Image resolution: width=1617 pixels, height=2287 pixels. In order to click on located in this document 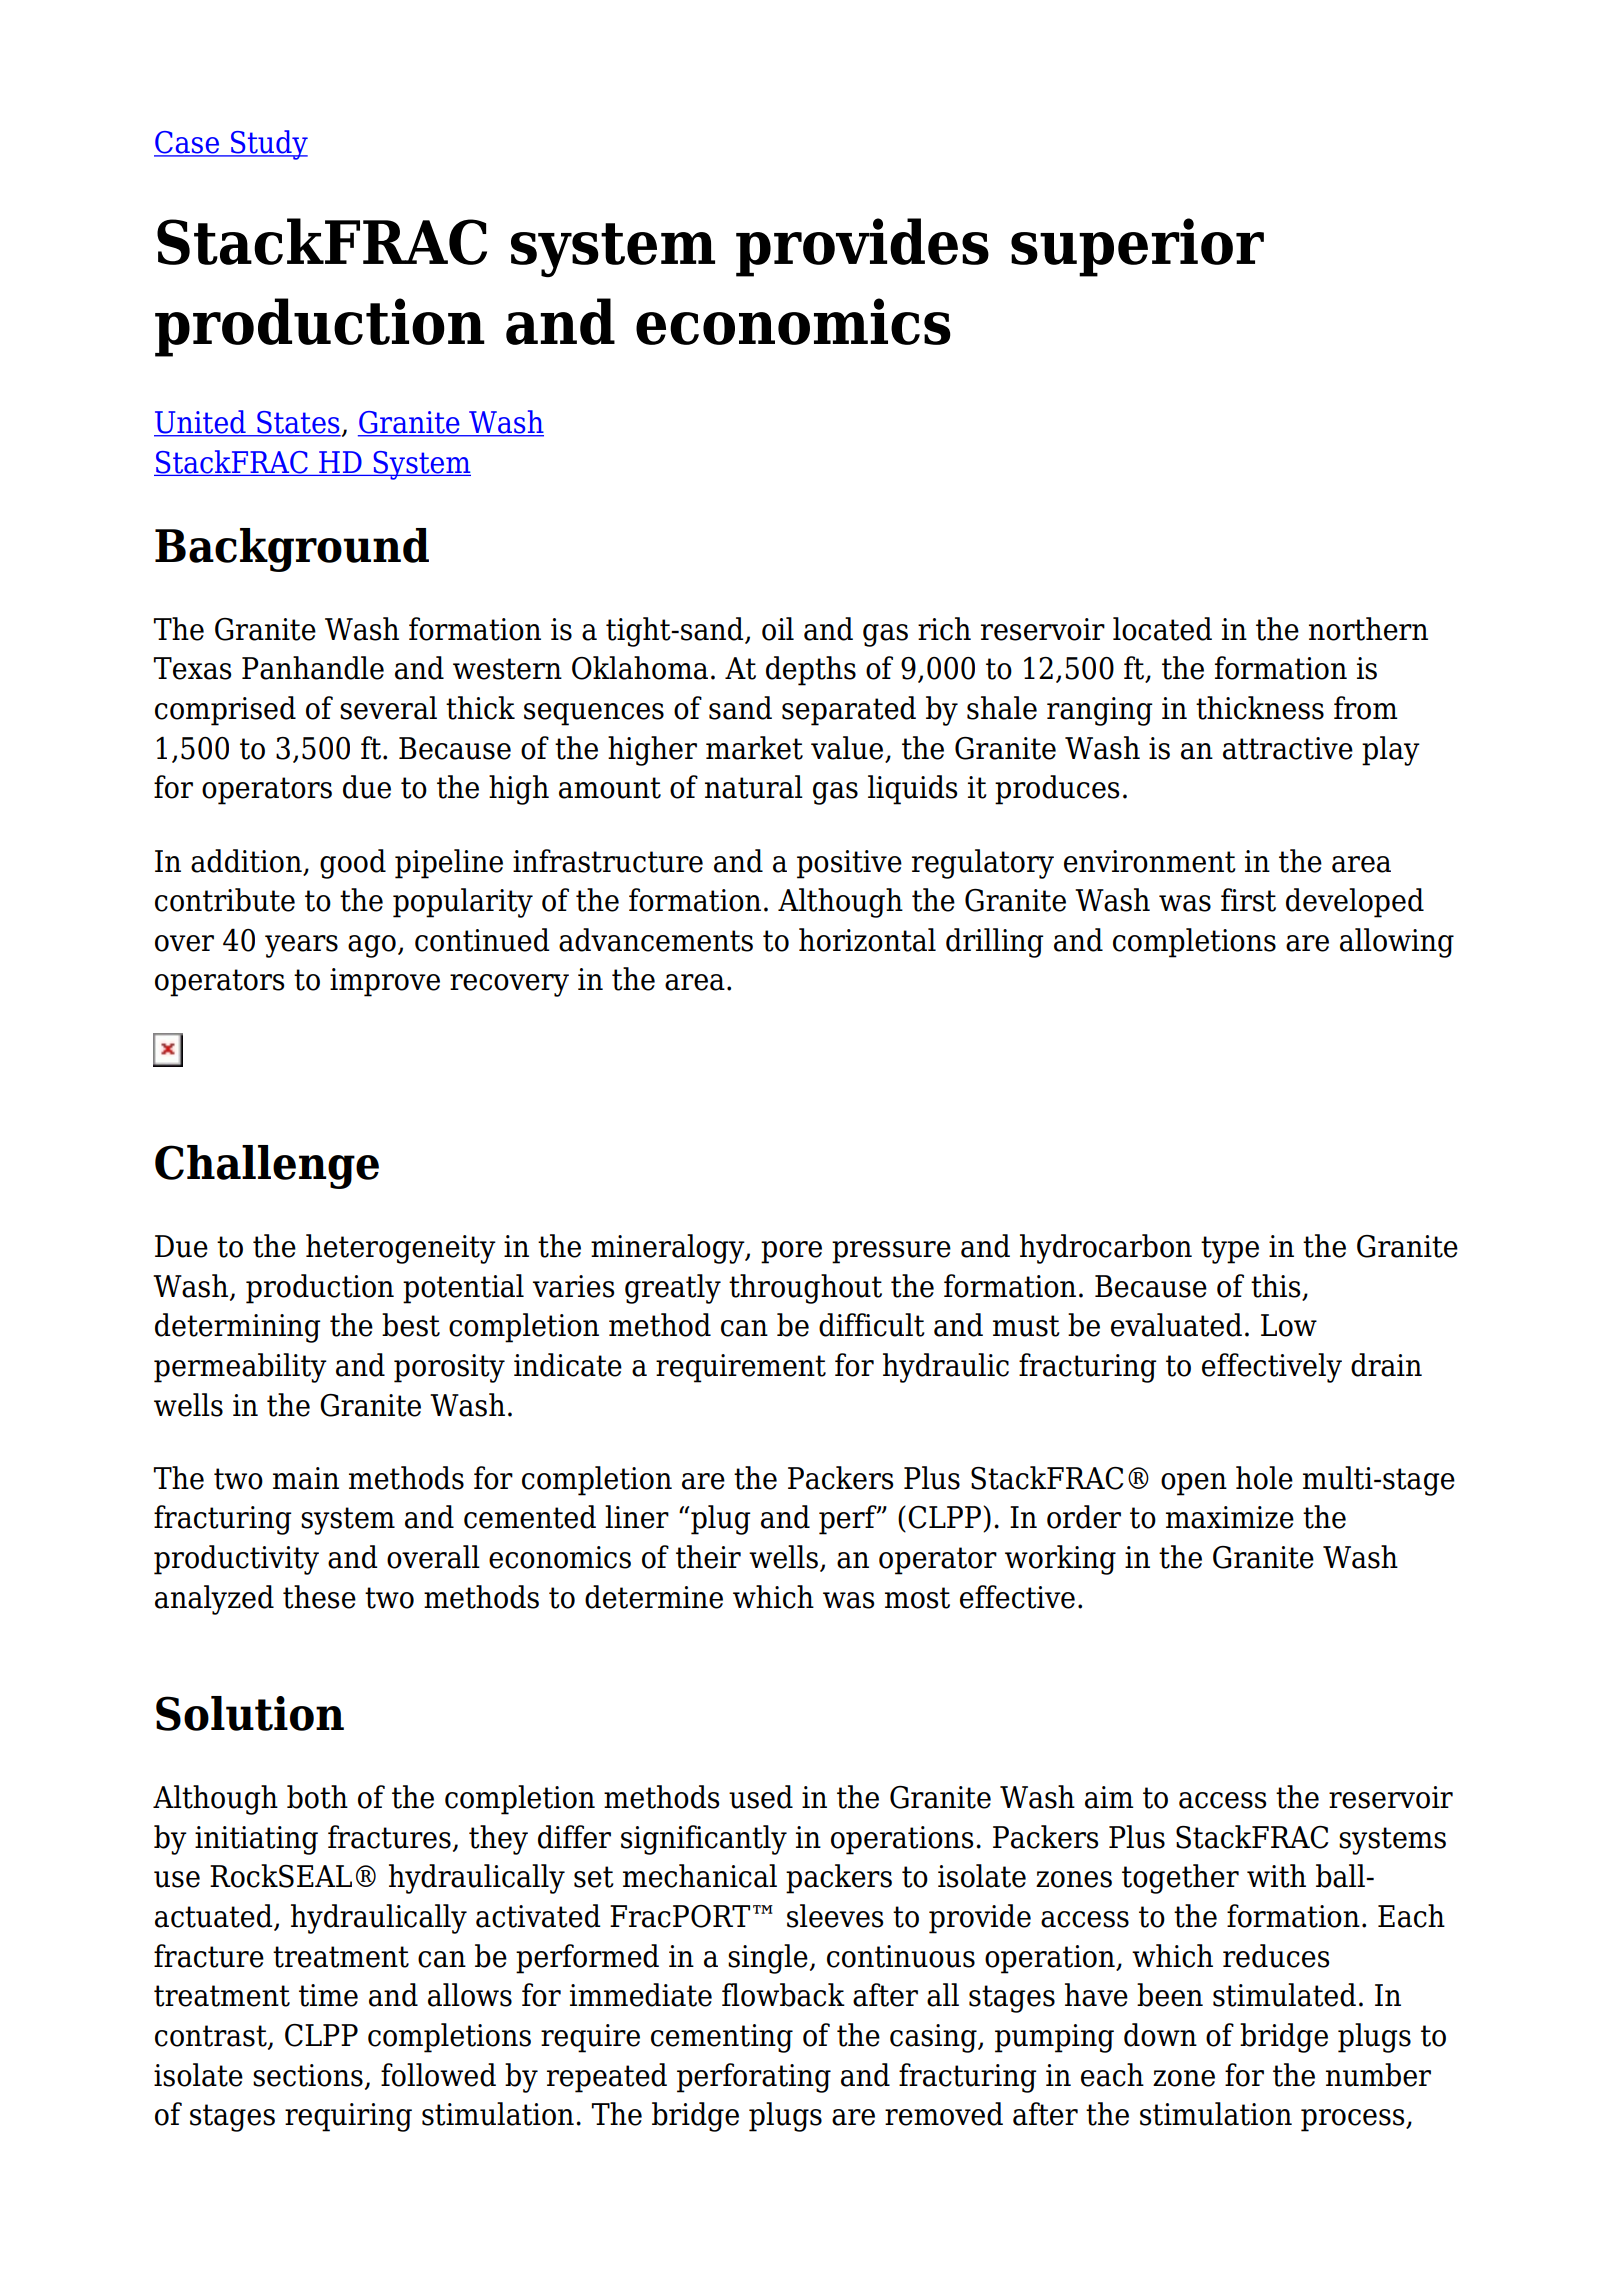, I will do `click(1162, 629)`.
